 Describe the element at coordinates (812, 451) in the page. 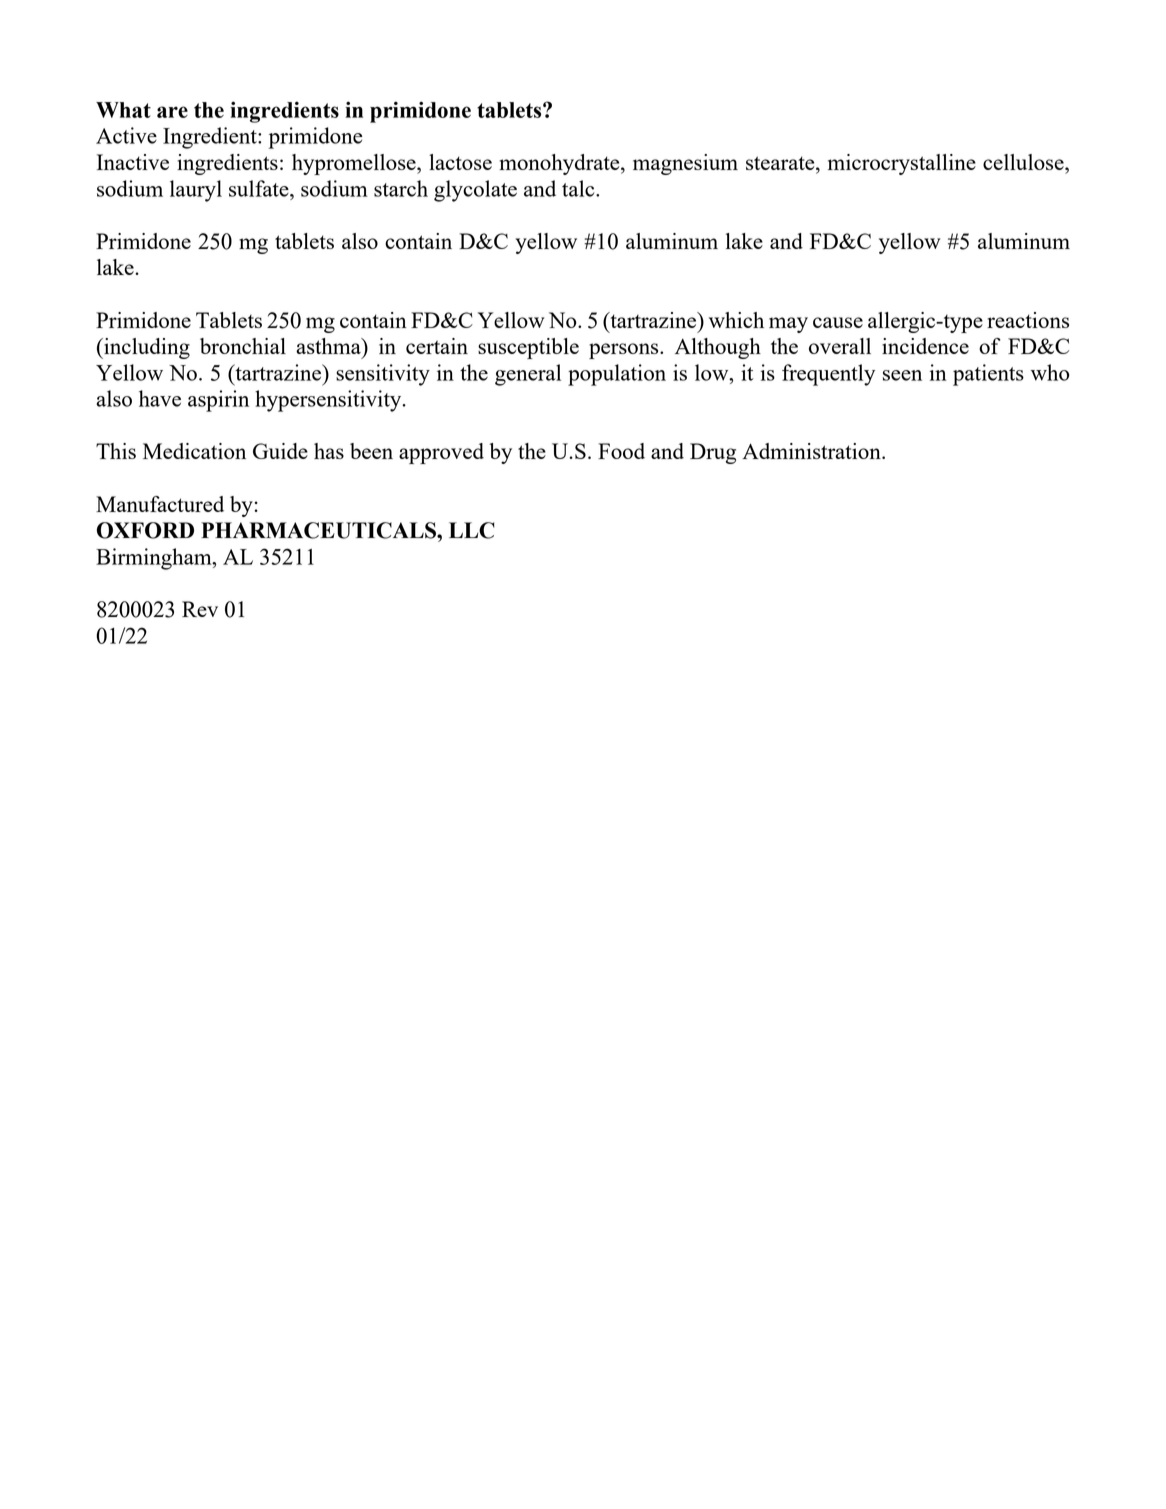

I see `Administration` at that location.
